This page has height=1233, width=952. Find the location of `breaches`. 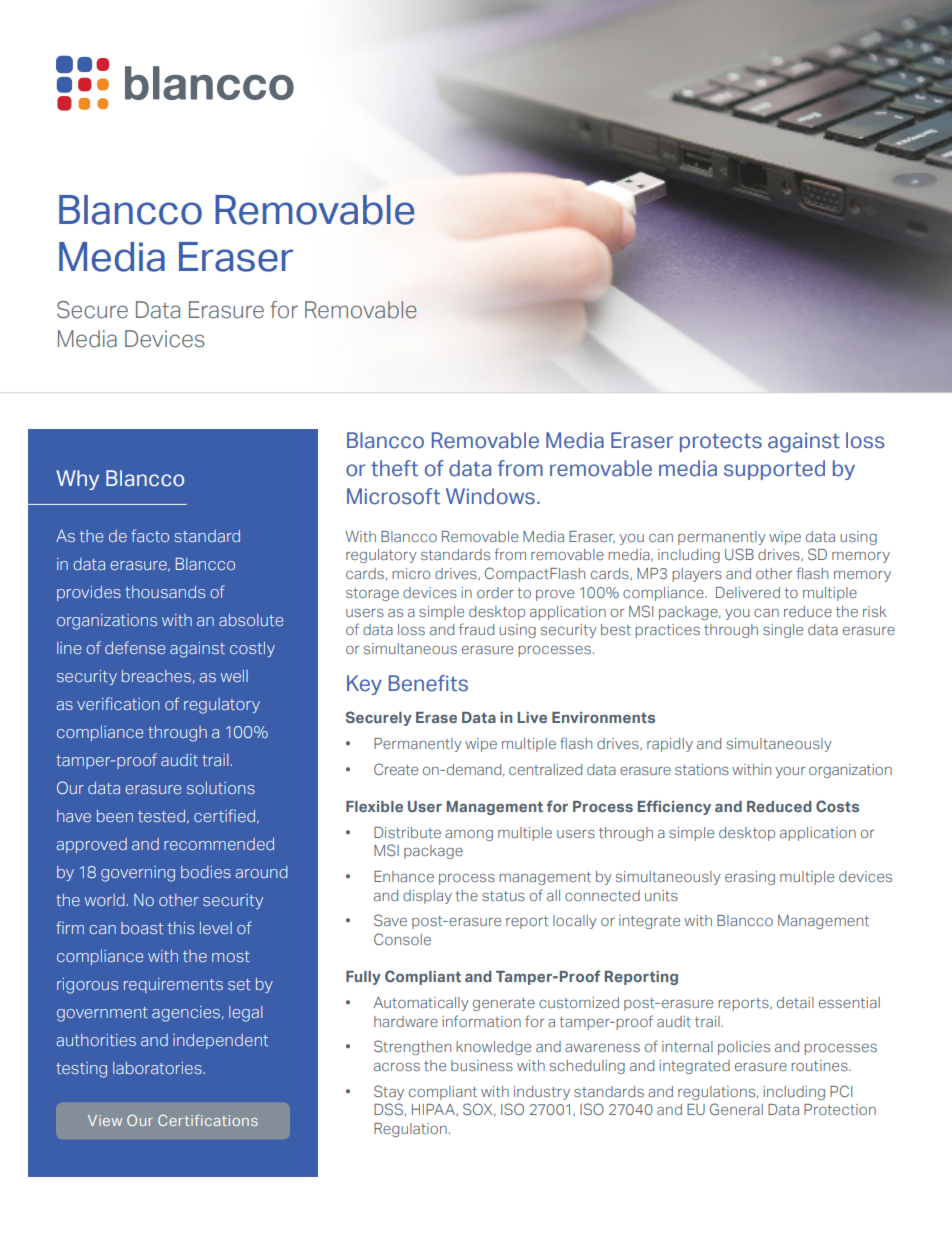

breaches is located at coordinates (156, 676).
